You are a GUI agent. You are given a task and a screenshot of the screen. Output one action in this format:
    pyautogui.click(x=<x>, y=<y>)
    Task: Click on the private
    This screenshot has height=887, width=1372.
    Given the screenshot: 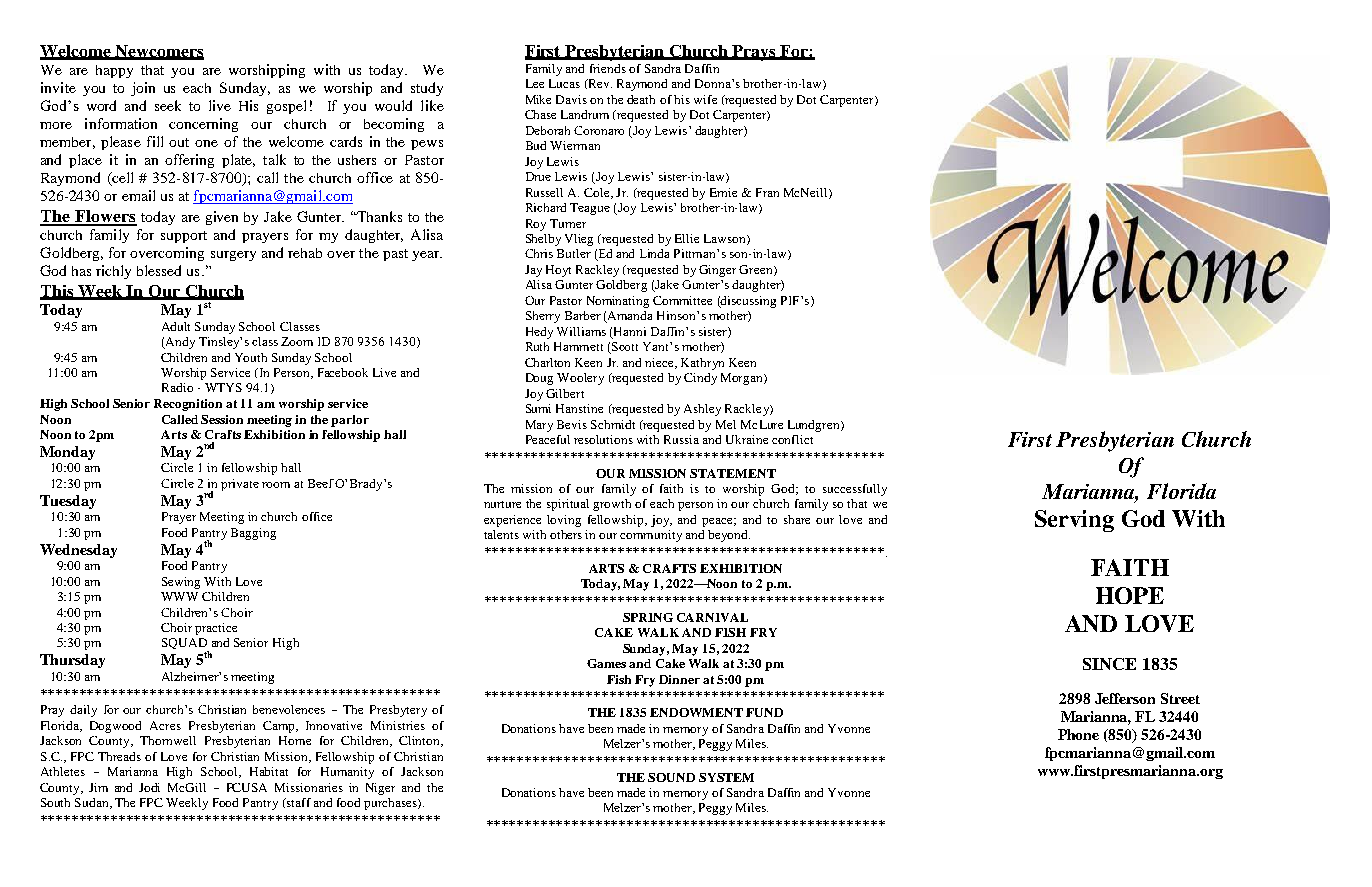 What is the action you would take?
    pyautogui.click(x=240, y=485)
